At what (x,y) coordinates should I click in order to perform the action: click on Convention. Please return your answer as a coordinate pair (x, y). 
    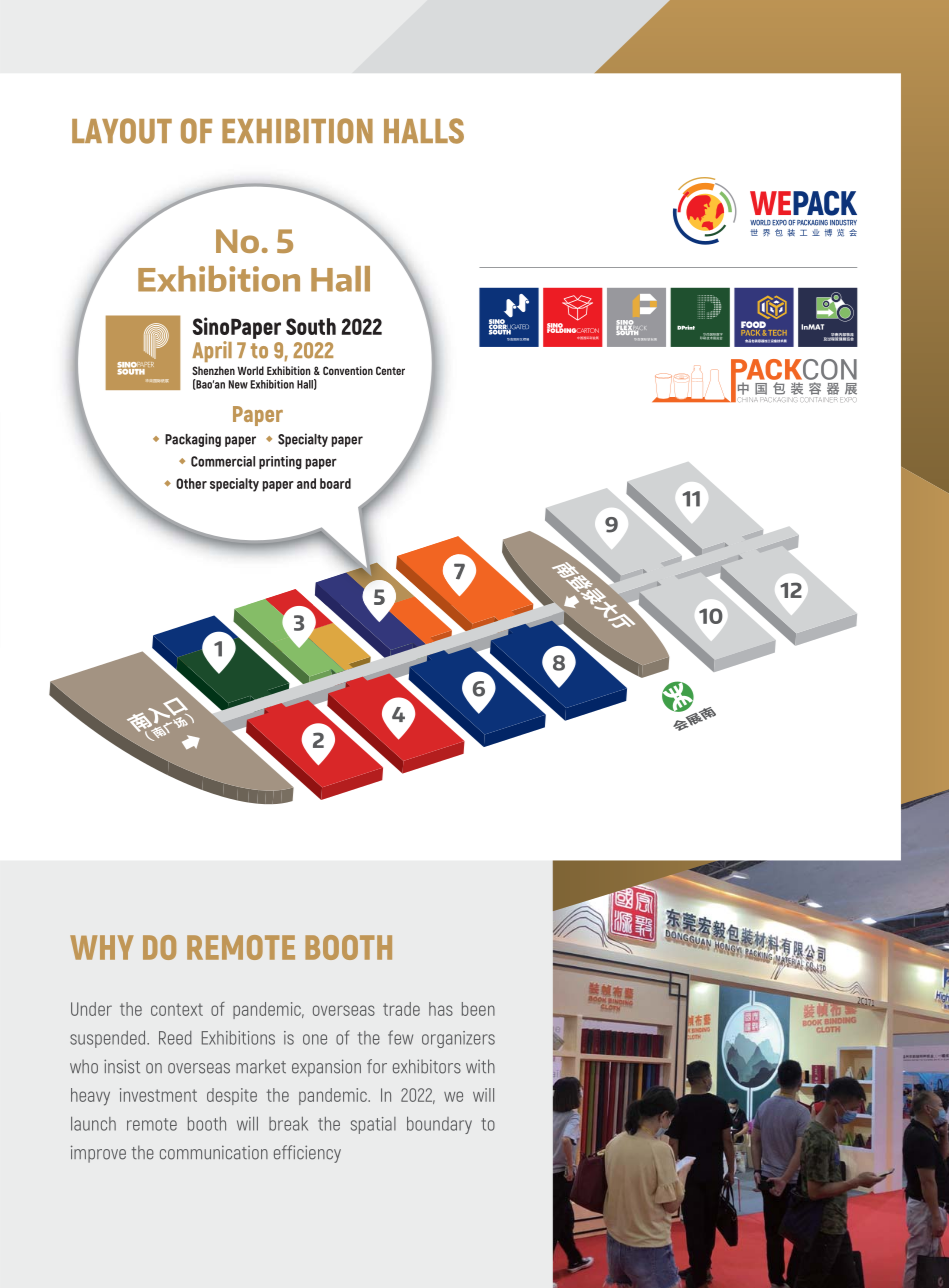
    Looking at the image, I should click on (348, 370).
